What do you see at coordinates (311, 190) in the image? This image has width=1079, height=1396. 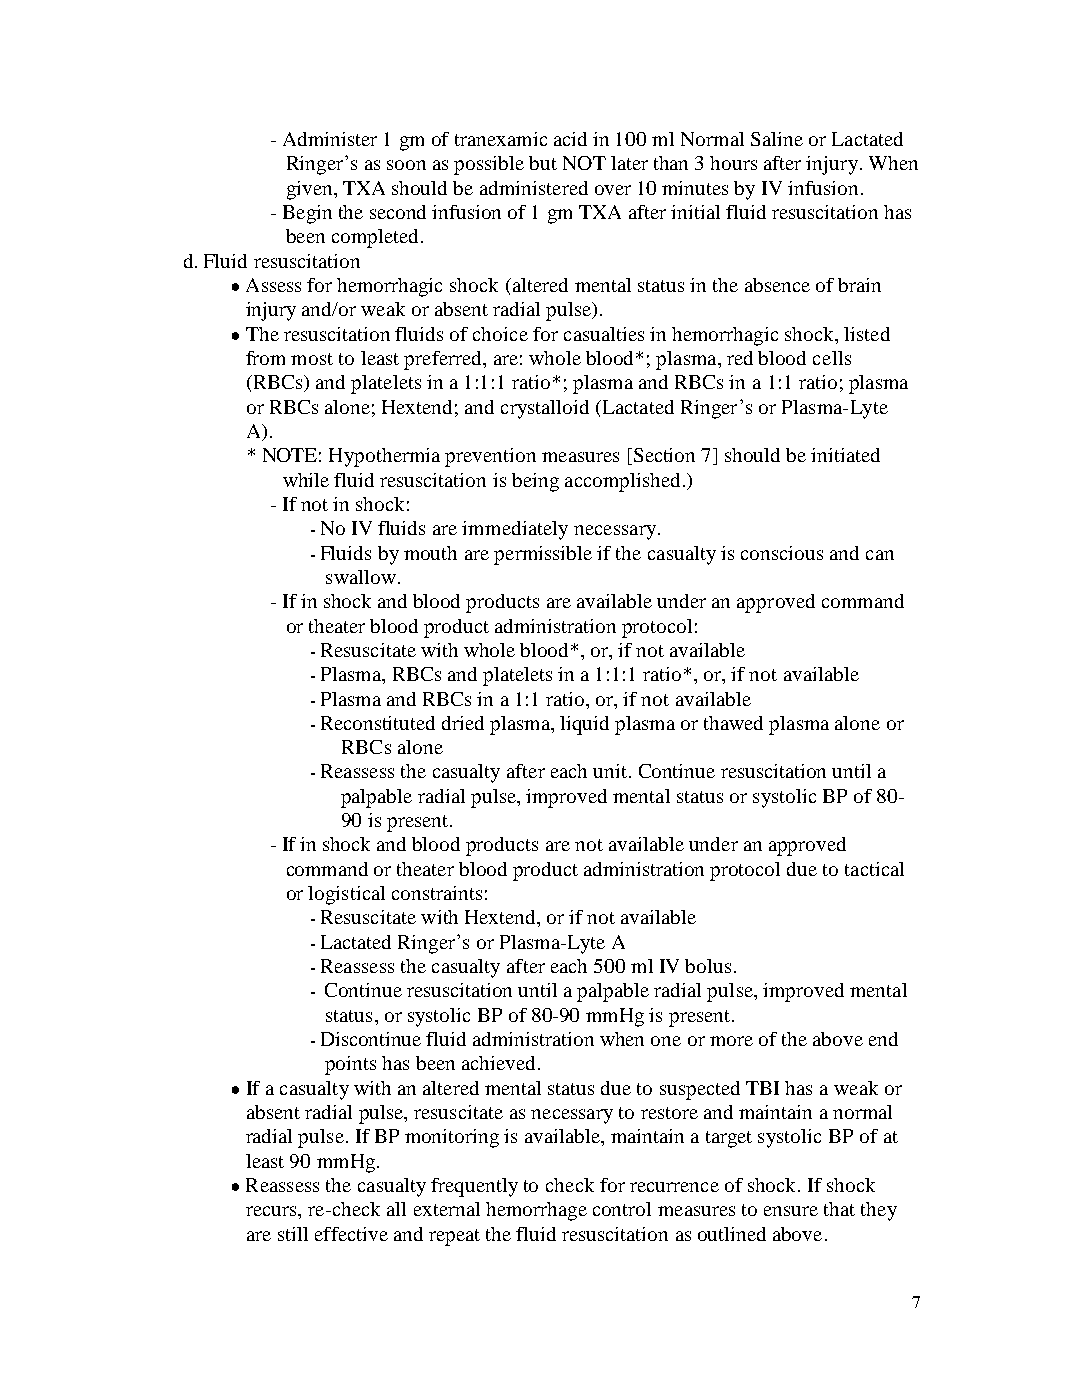 I see `given` at bounding box center [311, 190].
